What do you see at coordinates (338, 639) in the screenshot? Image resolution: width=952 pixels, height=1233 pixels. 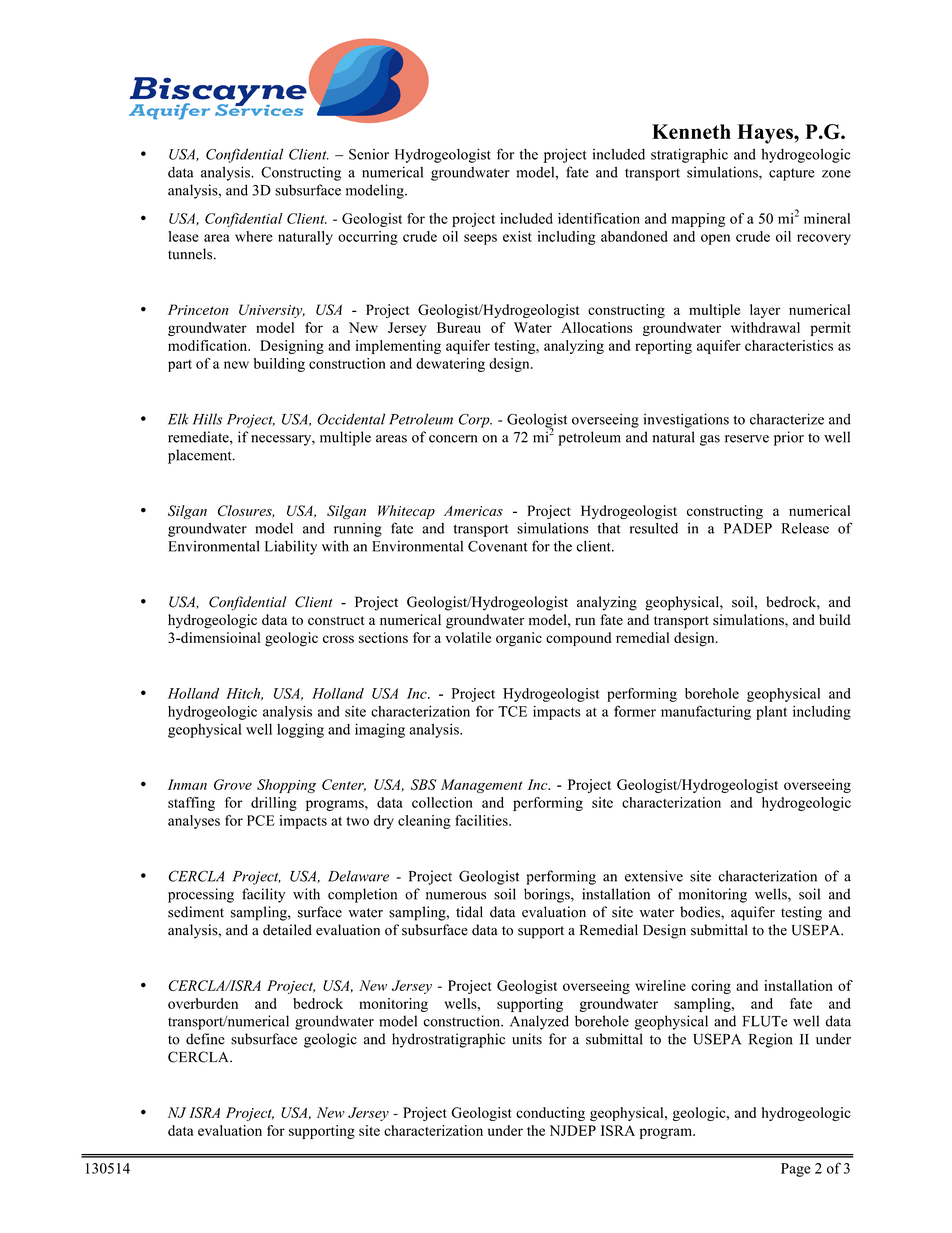 I see `cross` at bounding box center [338, 639].
